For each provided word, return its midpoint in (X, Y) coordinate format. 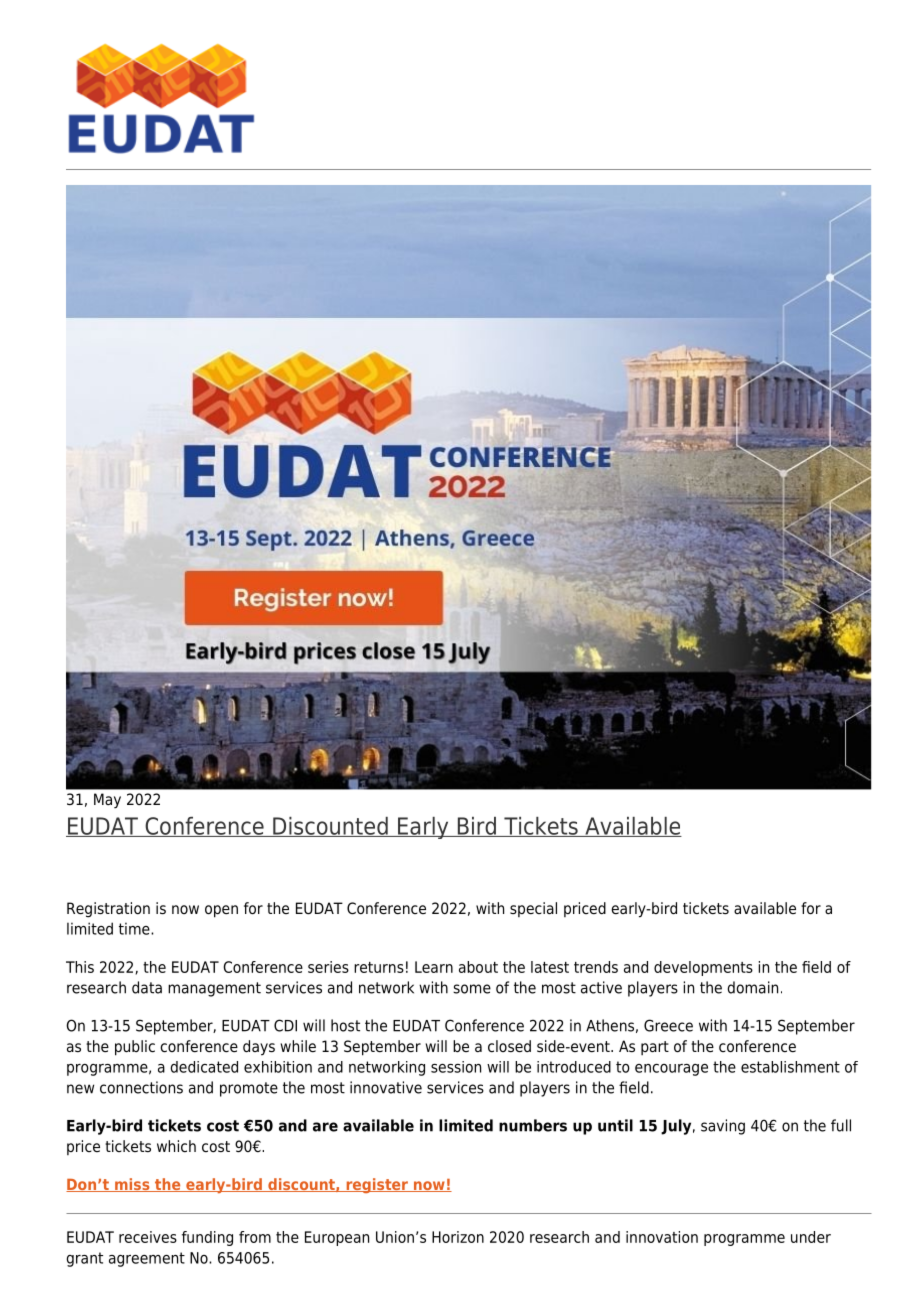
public (135, 1048)
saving (723, 1127)
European (337, 1238)
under (811, 1237)
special (533, 909)
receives (148, 1237)
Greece (668, 1025)
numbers (533, 1125)
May (107, 801)
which (176, 1146)
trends (596, 967)
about (478, 967)
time (135, 928)
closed (509, 1046)
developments (703, 968)
